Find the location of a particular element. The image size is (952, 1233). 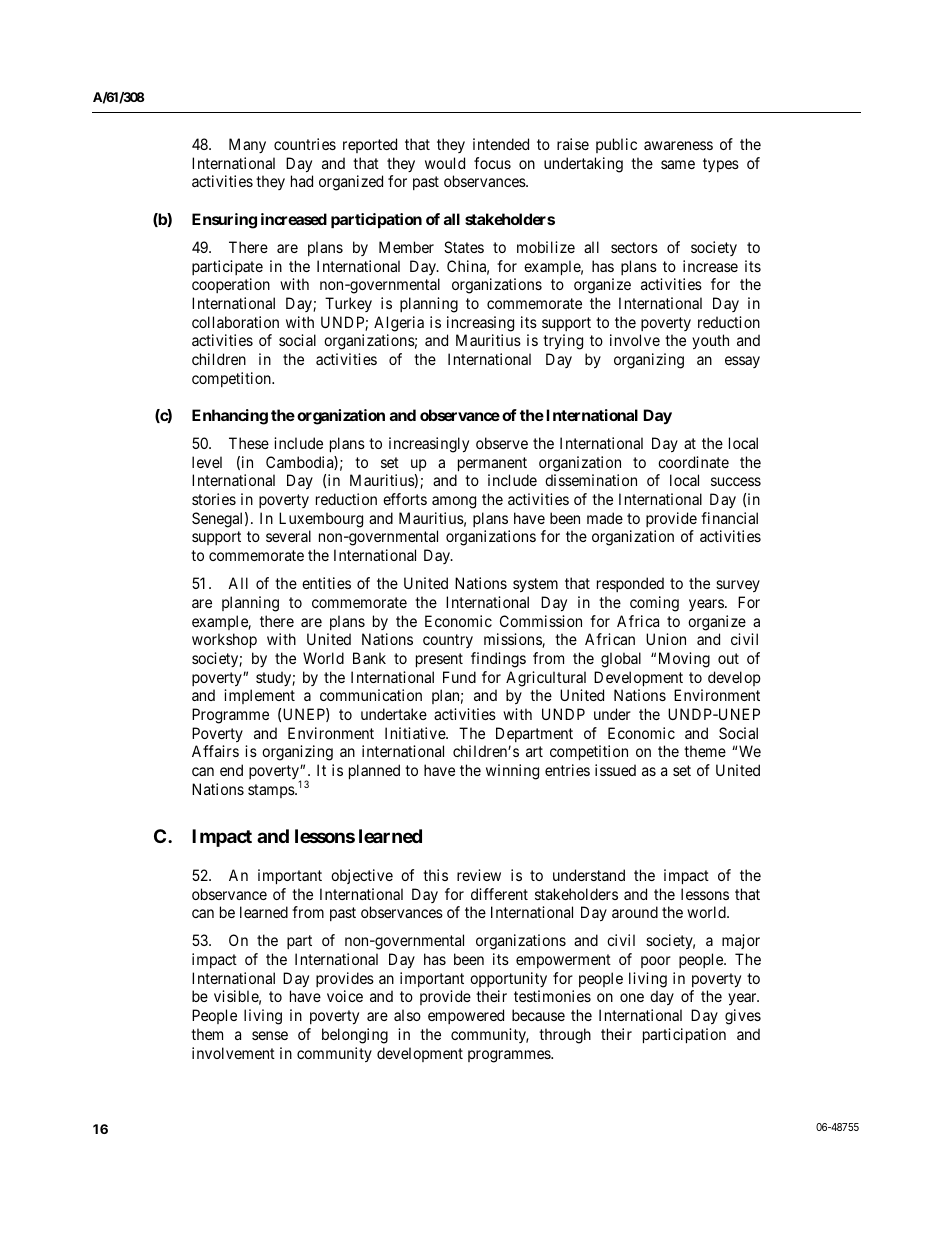

implement is located at coordinates (259, 696).
